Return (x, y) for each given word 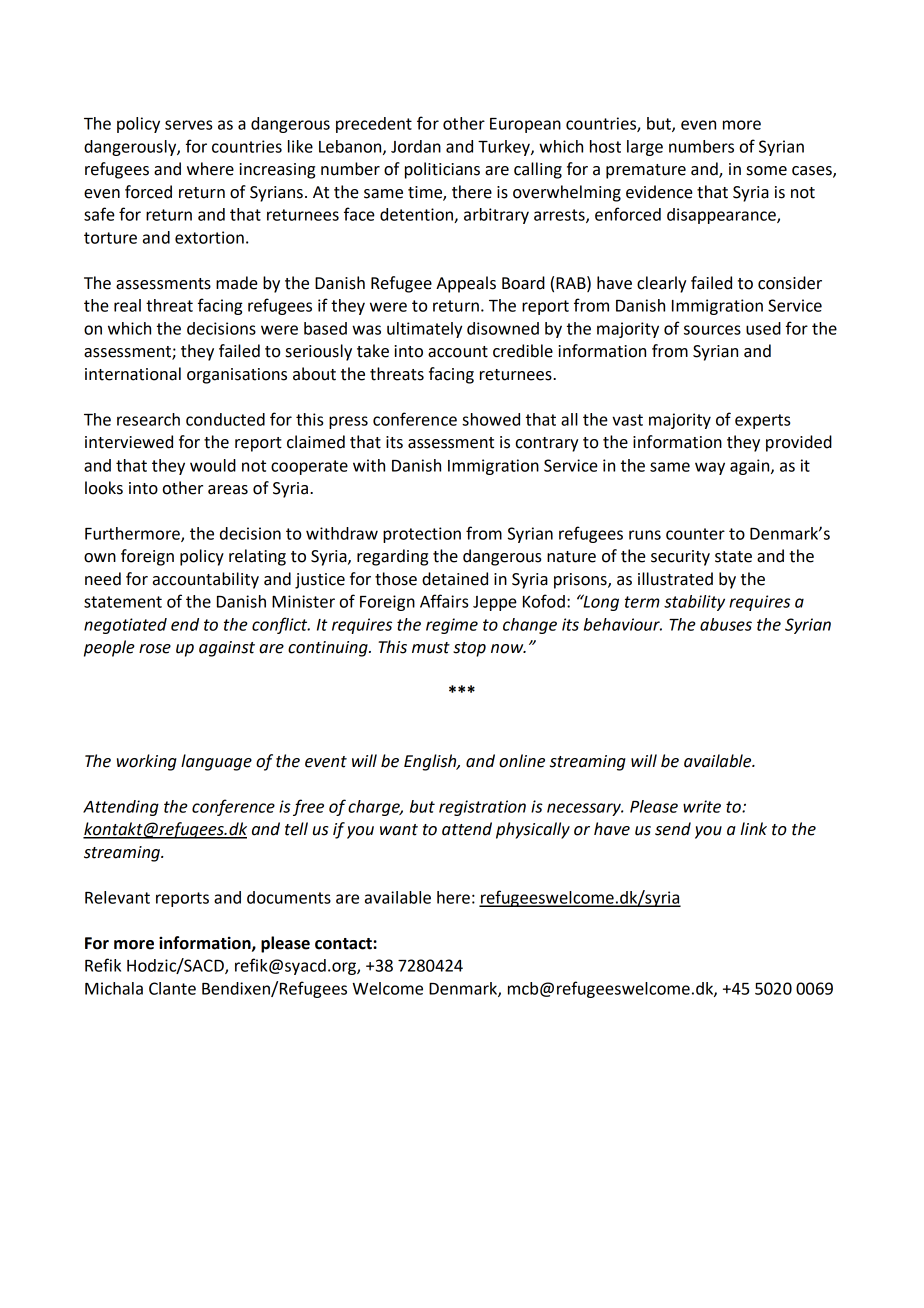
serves (188, 125)
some (767, 171)
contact (344, 944)
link (753, 828)
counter (695, 534)
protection (422, 535)
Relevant (117, 897)
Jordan (416, 146)
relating (257, 557)
